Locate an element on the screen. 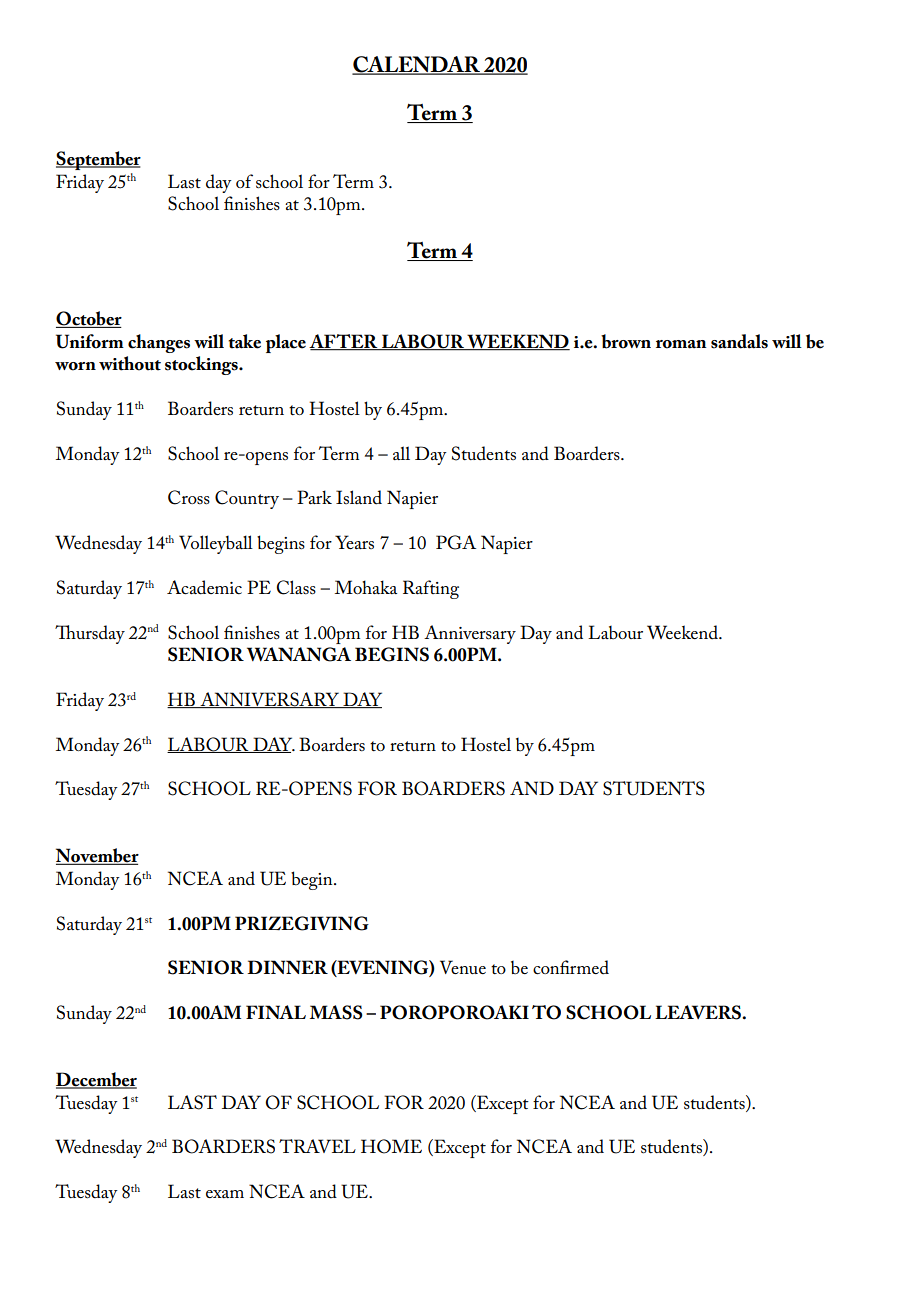 This screenshot has height=1308, width=924. Island is located at coordinates (359, 497).
